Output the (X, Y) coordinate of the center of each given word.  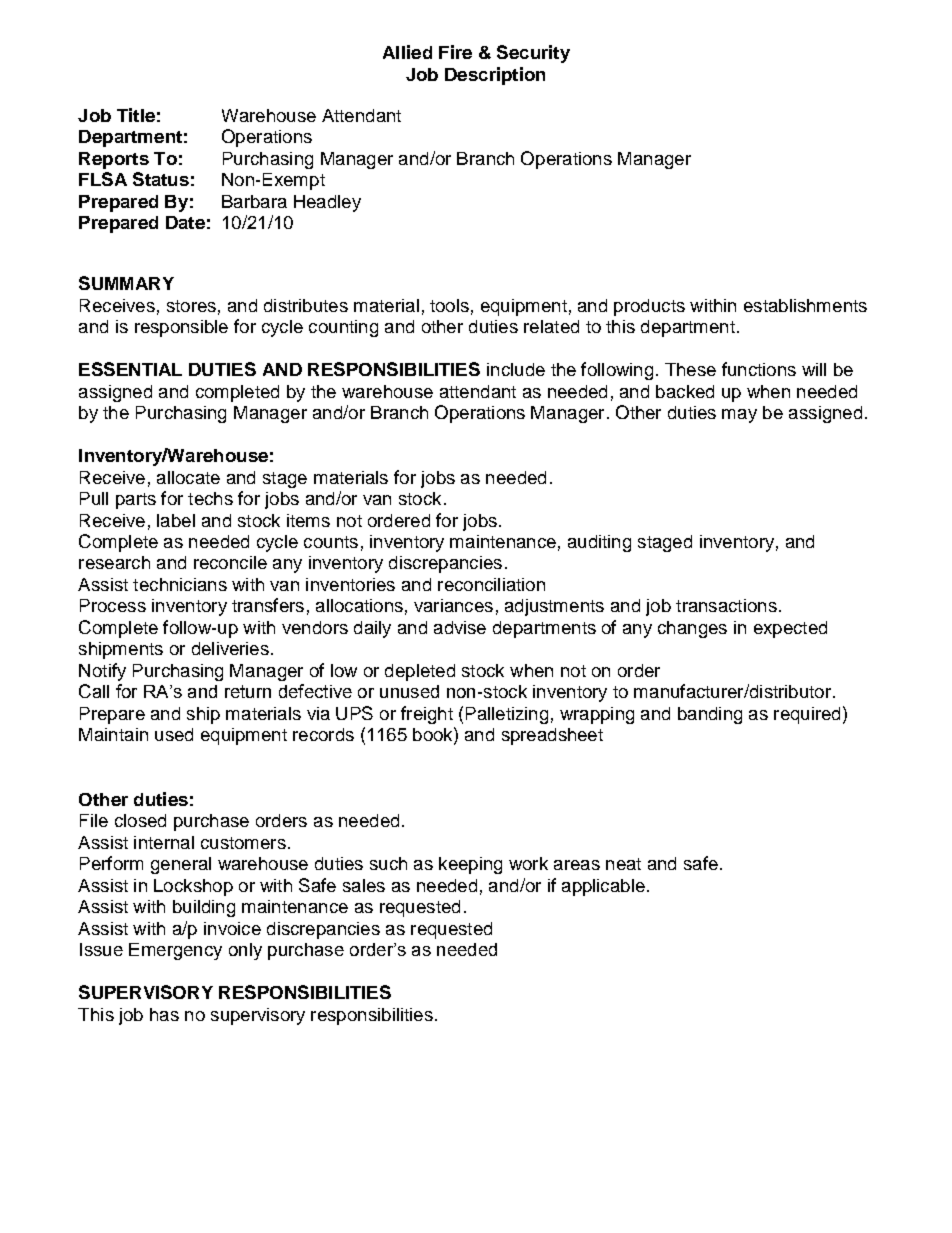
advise (460, 627)
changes (692, 629)
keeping (470, 865)
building (204, 908)
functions (759, 369)
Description (495, 76)
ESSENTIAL (130, 369)
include (516, 369)
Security (533, 54)
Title (136, 115)
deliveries (230, 648)
